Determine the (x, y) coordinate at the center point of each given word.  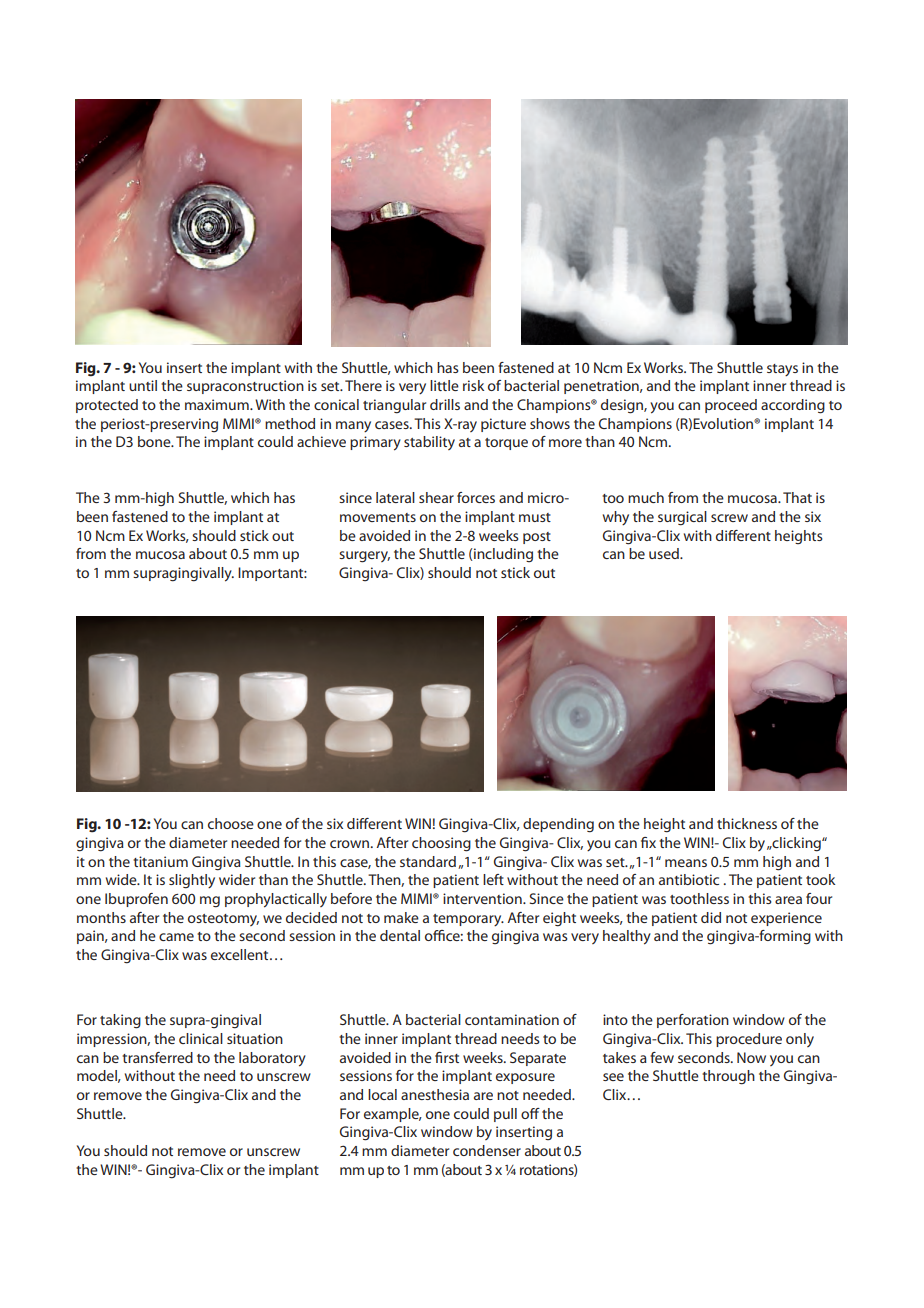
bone (155, 441)
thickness (747, 823)
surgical (682, 518)
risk (473, 385)
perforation (693, 1021)
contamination (512, 1019)
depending (558, 825)
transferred (157, 1057)
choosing (441, 844)
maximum (218, 404)
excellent (241, 954)
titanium (160, 861)
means (686, 863)
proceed (731, 406)
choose (231, 823)
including (502, 555)
